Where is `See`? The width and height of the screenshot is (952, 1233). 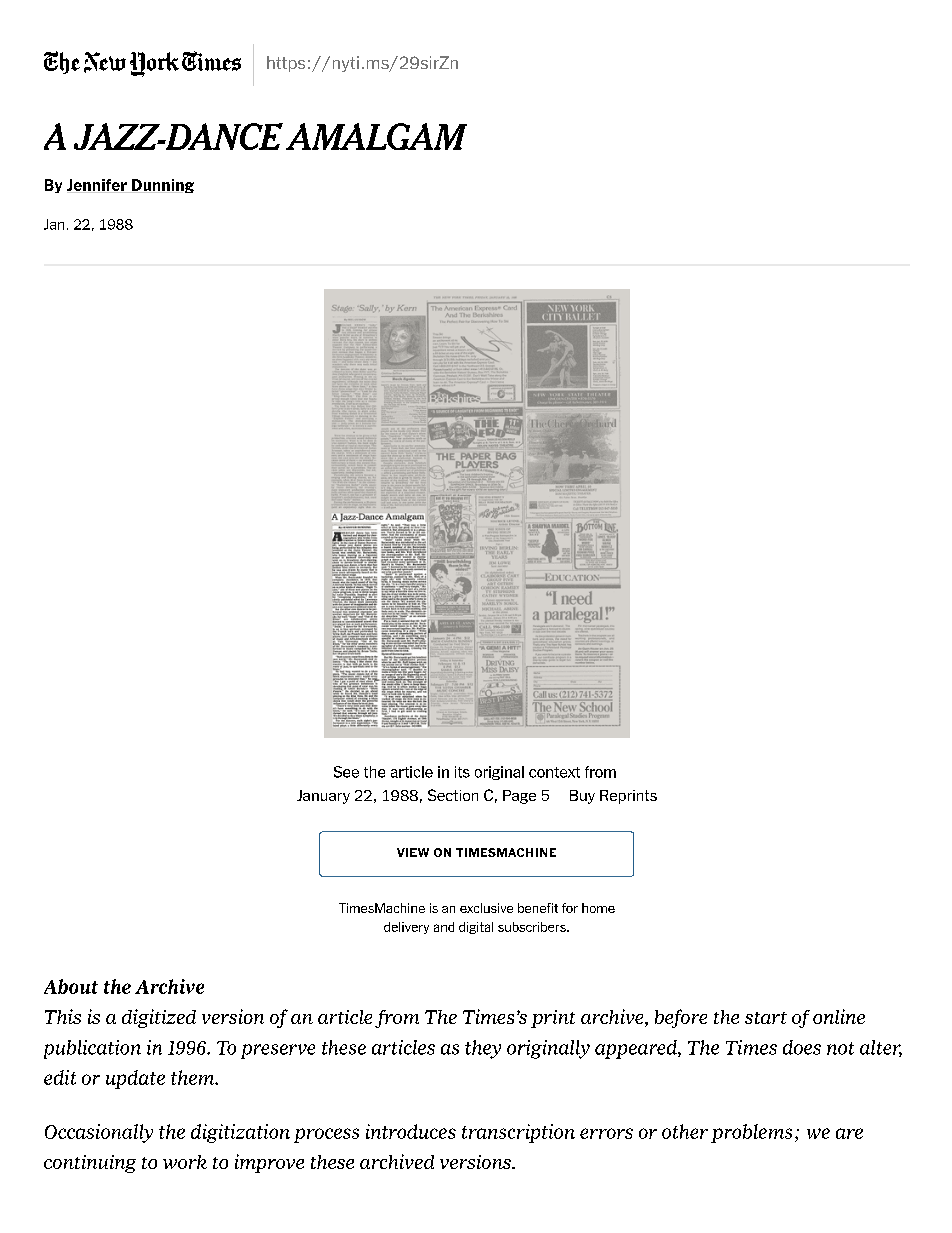 See is located at coordinates (346, 772).
